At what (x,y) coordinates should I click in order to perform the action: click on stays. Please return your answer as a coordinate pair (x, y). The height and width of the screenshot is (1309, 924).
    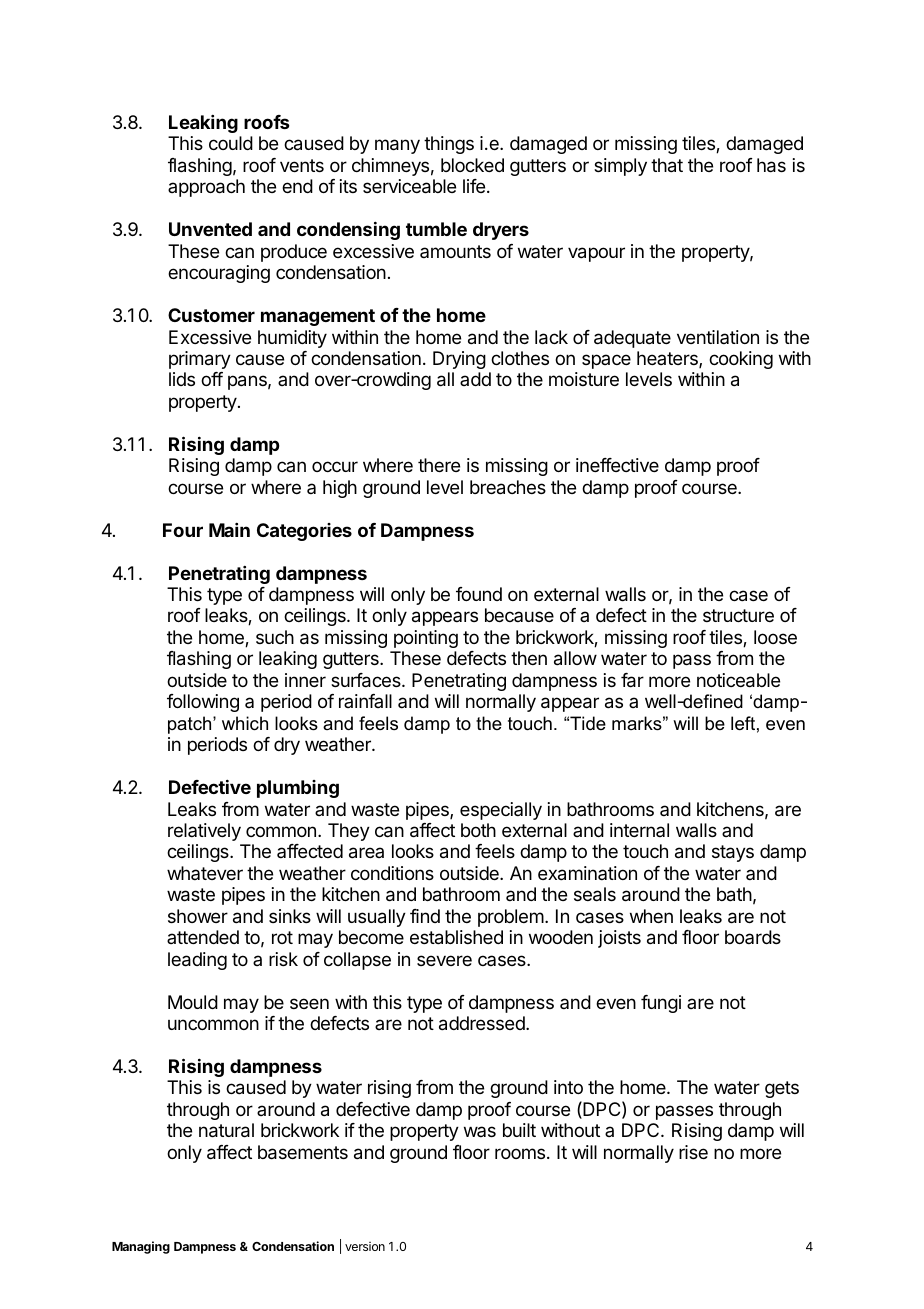
    Looking at the image, I should click on (733, 853).
